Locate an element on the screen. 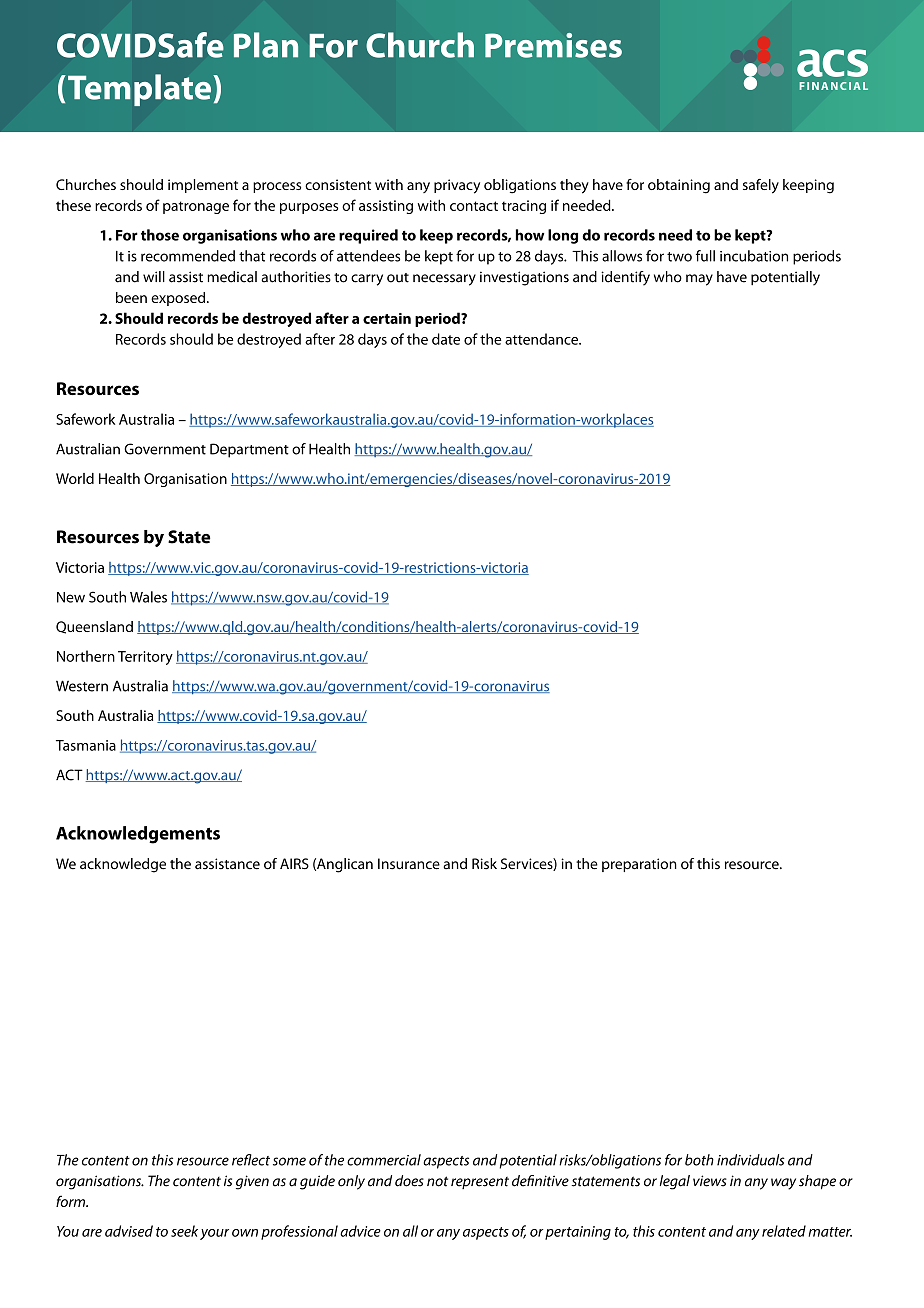 The image size is (924, 1308). date is located at coordinates (446, 339).
